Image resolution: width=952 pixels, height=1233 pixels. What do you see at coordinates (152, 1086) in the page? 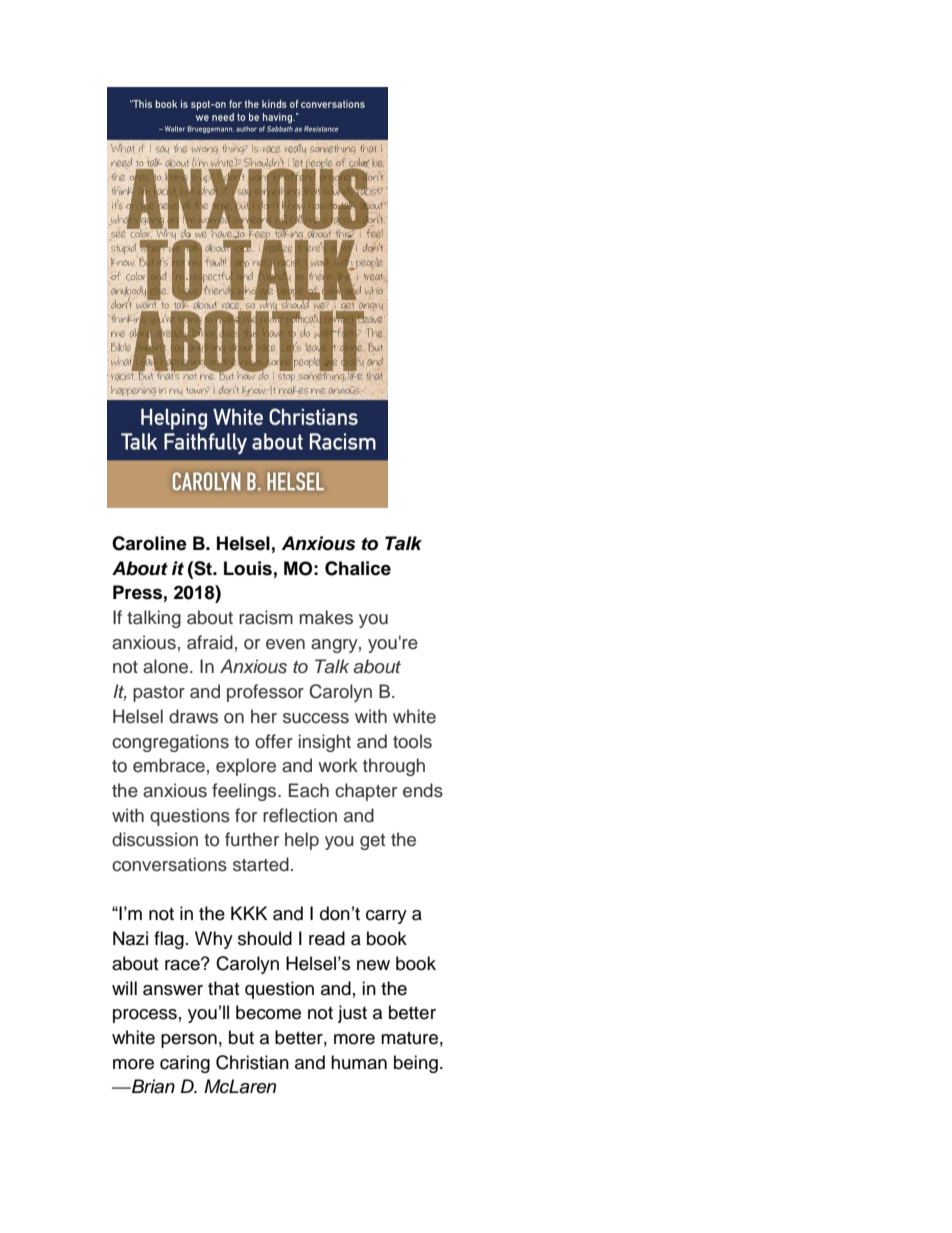
I see `Brian` at bounding box center [152, 1086].
